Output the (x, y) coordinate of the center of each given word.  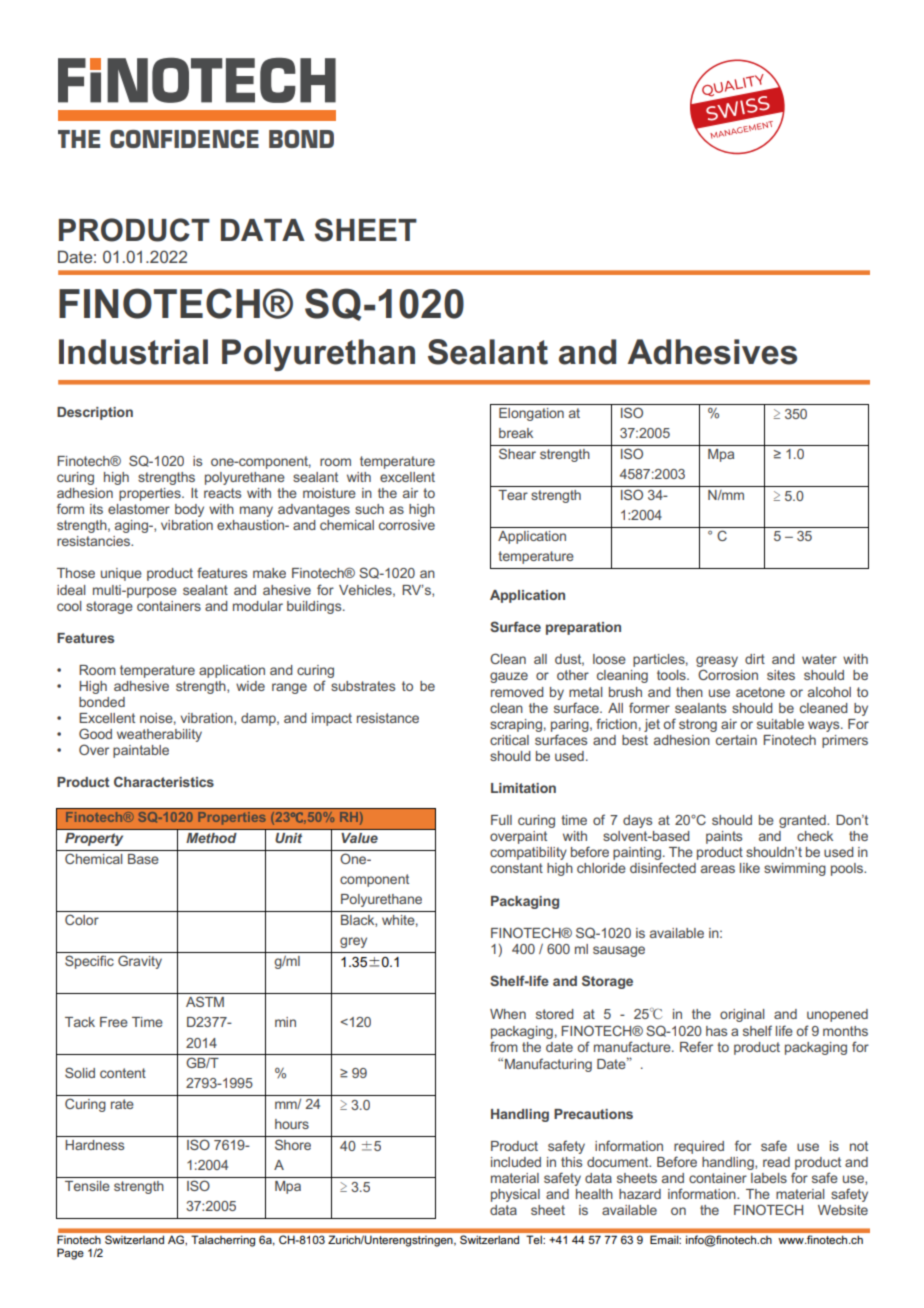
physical (515, 1195)
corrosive (407, 525)
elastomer (139, 509)
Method (211, 838)
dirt (755, 659)
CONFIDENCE (184, 139)
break (516, 433)
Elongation (531, 414)
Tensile (87, 1186)
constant (516, 868)
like (750, 868)
